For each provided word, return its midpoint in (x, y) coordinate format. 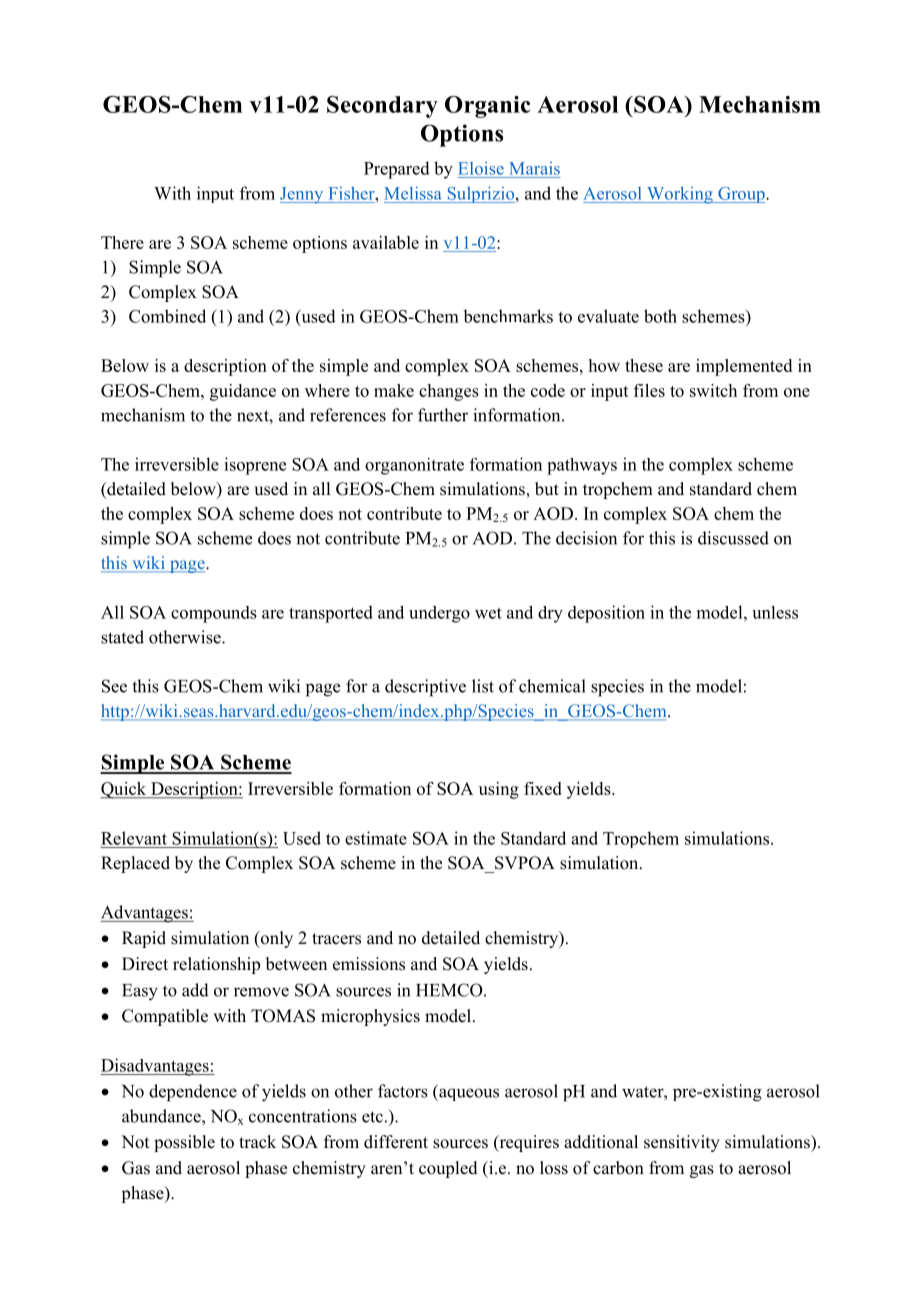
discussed (733, 538)
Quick (124, 790)
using (499, 790)
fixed (543, 788)
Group (741, 195)
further (443, 415)
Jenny (303, 195)
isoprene (255, 466)
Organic (487, 107)
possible (184, 1143)
